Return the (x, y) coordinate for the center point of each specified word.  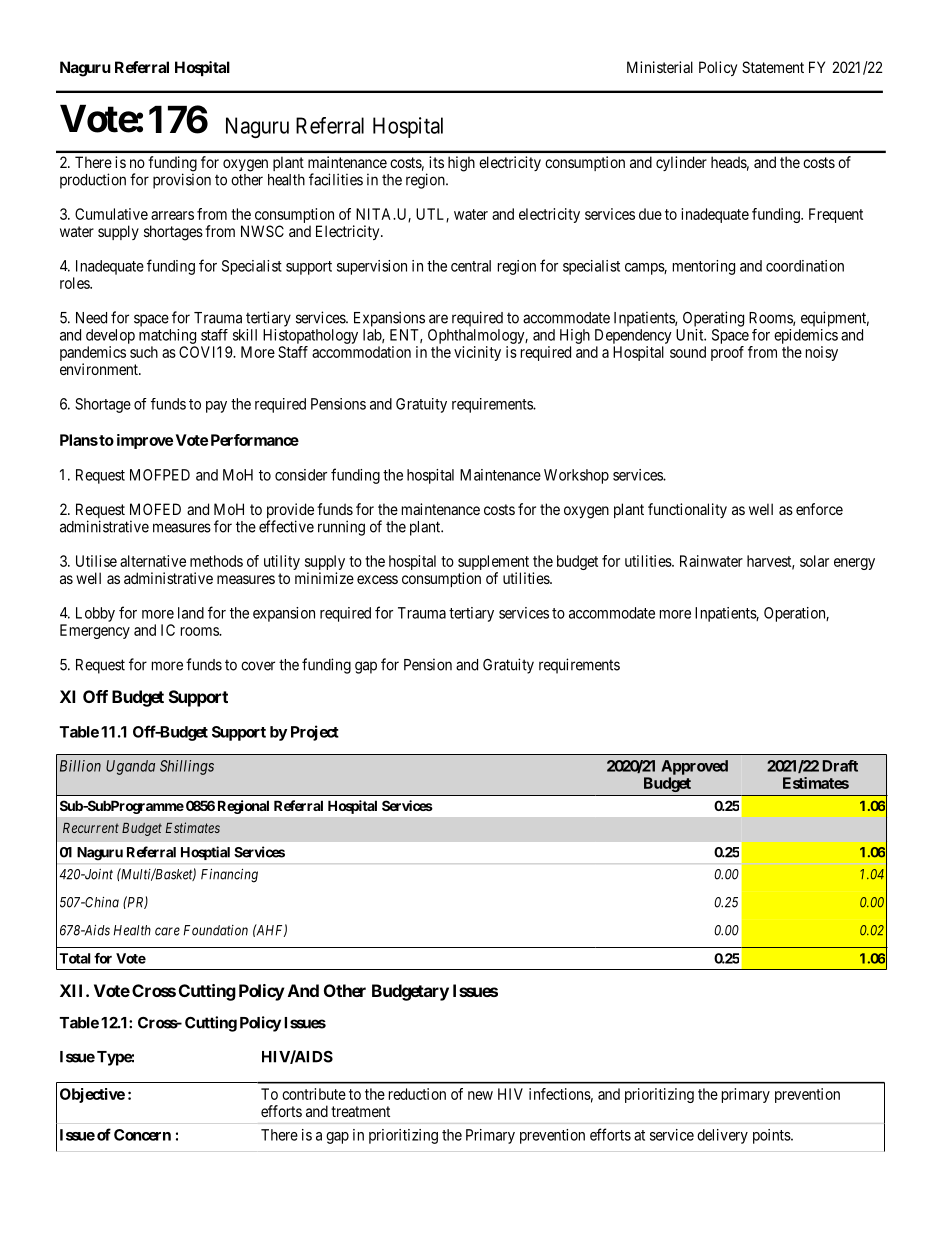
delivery (722, 1136)
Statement (773, 67)
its (436, 162)
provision (182, 181)
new (480, 1095)
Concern (142, 1135)
